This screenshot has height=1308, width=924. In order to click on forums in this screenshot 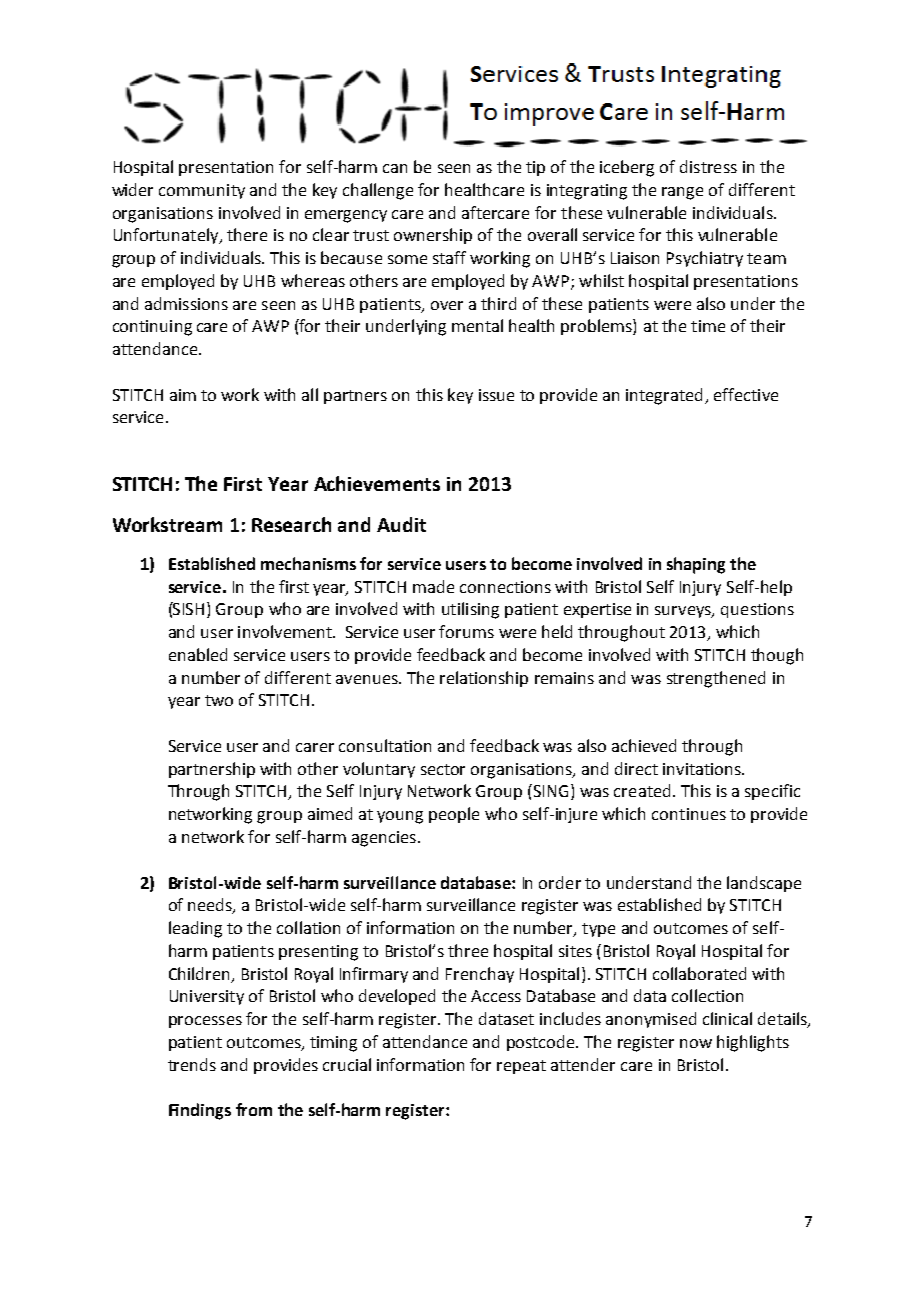, I will do `click(466, 631)`.
